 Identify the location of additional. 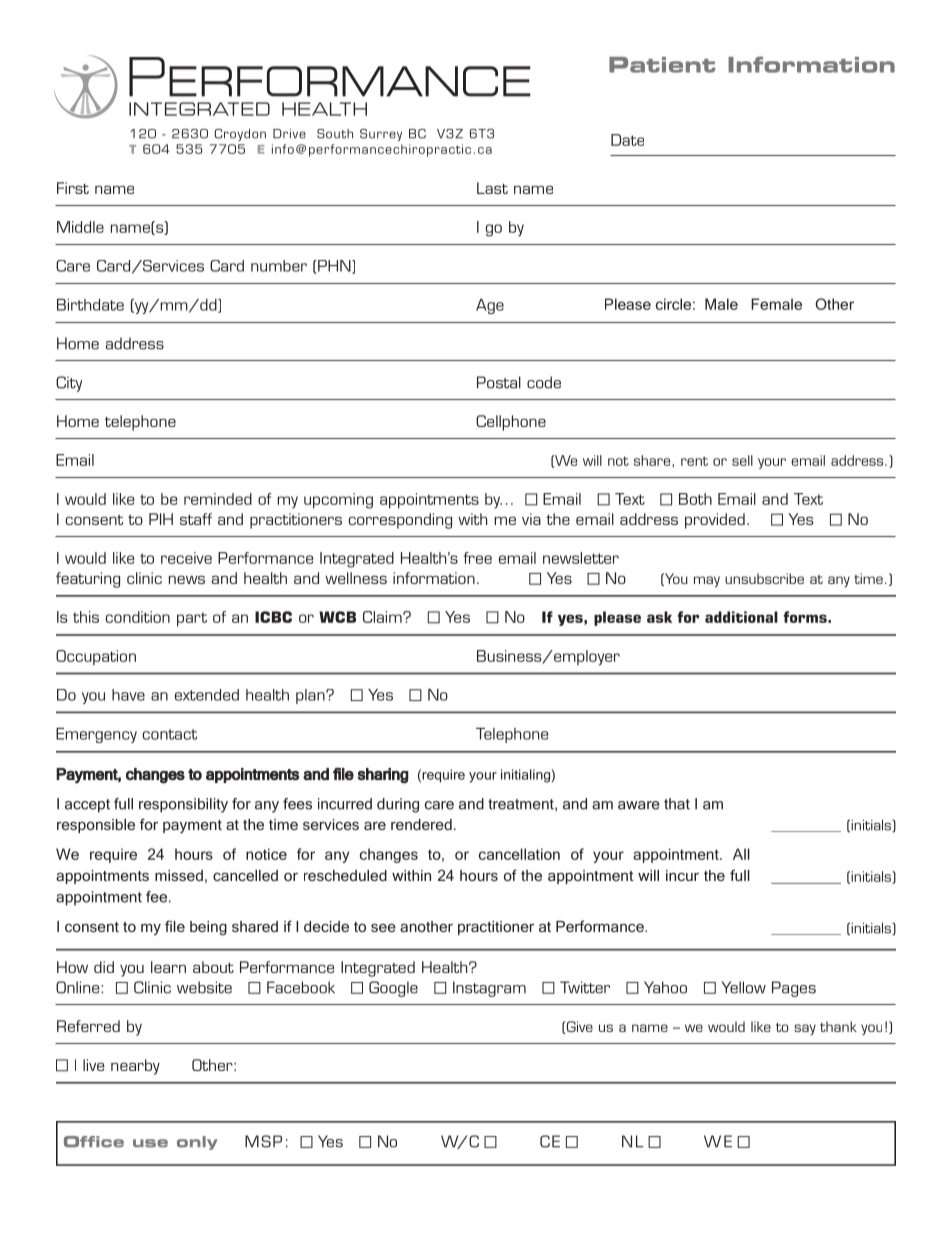
(741, 617).
